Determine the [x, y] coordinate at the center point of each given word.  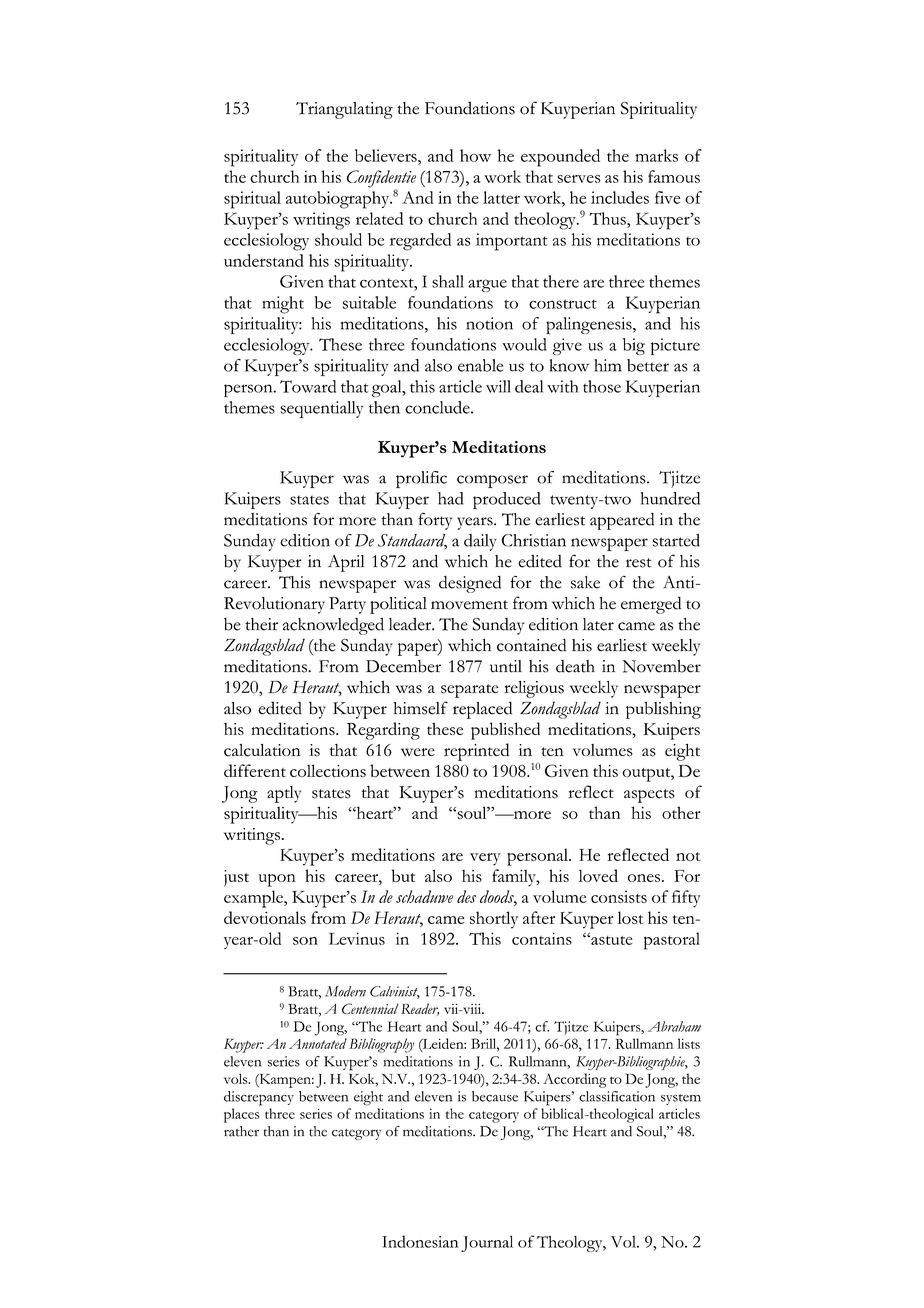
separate [470, 691]
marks [656, 155]
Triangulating [344, 110]
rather [241, 1131]
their [261, 624]
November [661, 666]
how [475, 155]
